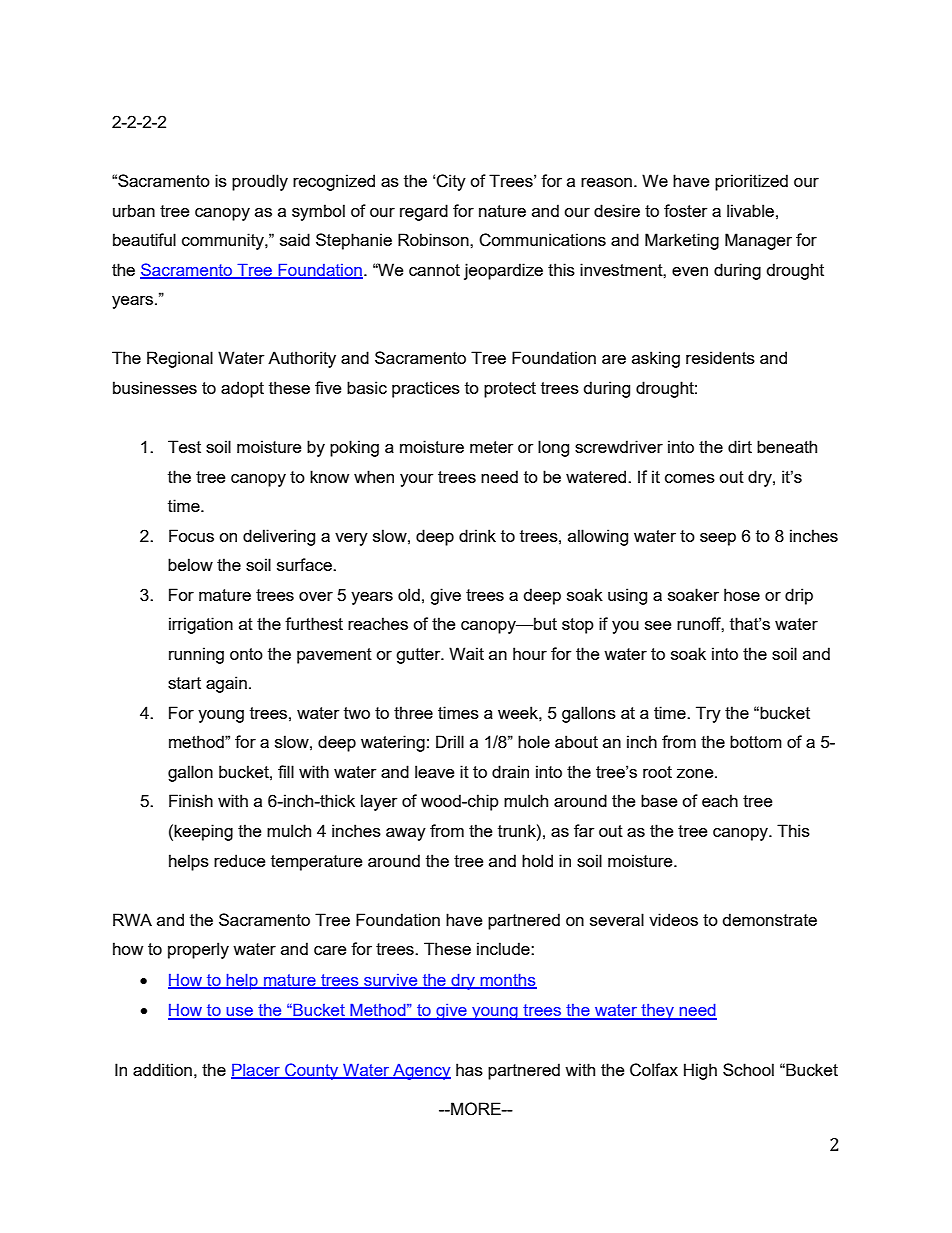  I want to click on nature, so click(502, 211).
